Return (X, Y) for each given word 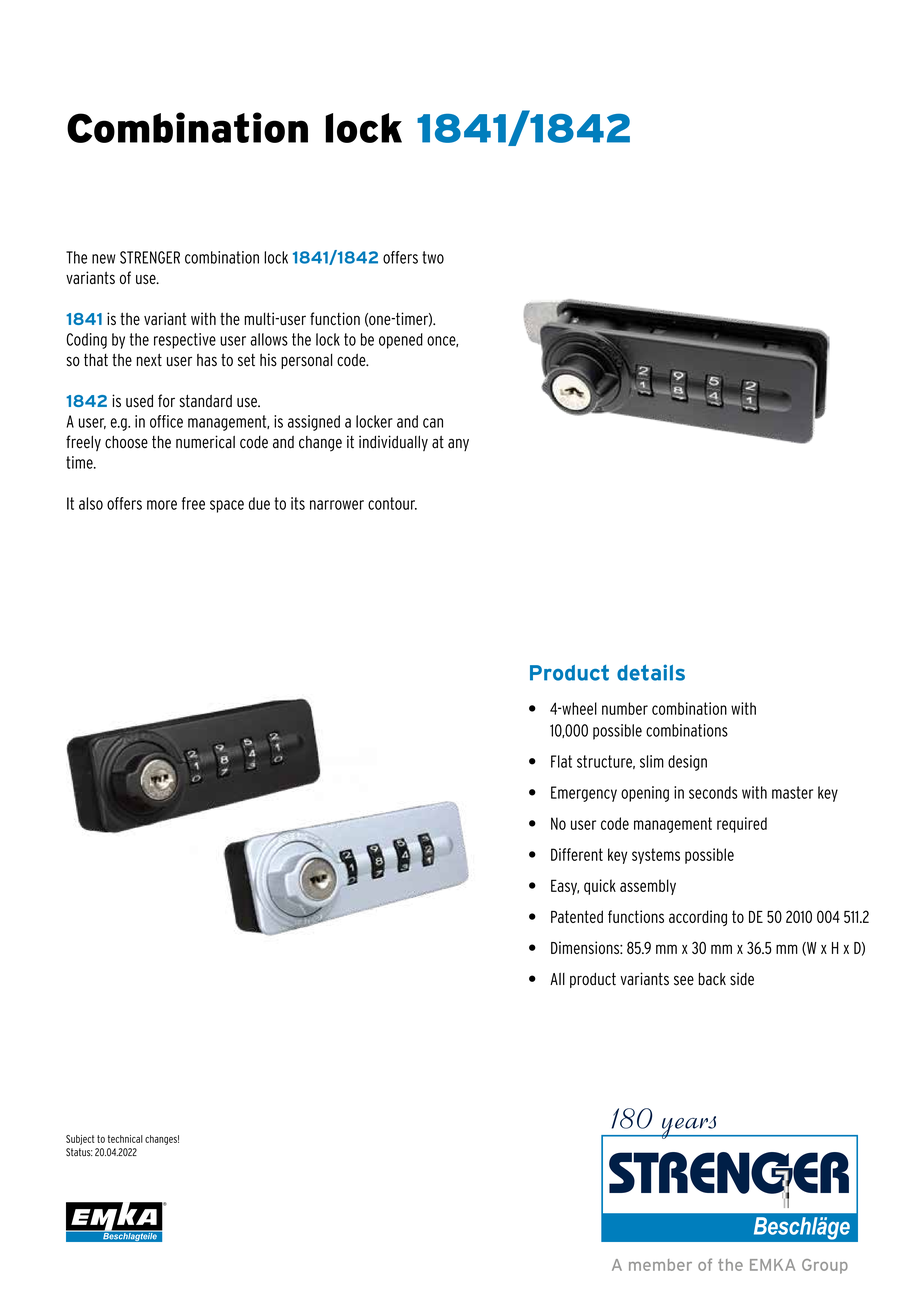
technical (125, 1139)
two (433, 257)
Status (79, 1152)
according (698, 918)
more (162, 505)
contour (392, 503)
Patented (577, 916)
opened (401, 341)
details (651, 672)
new (104, 259)
